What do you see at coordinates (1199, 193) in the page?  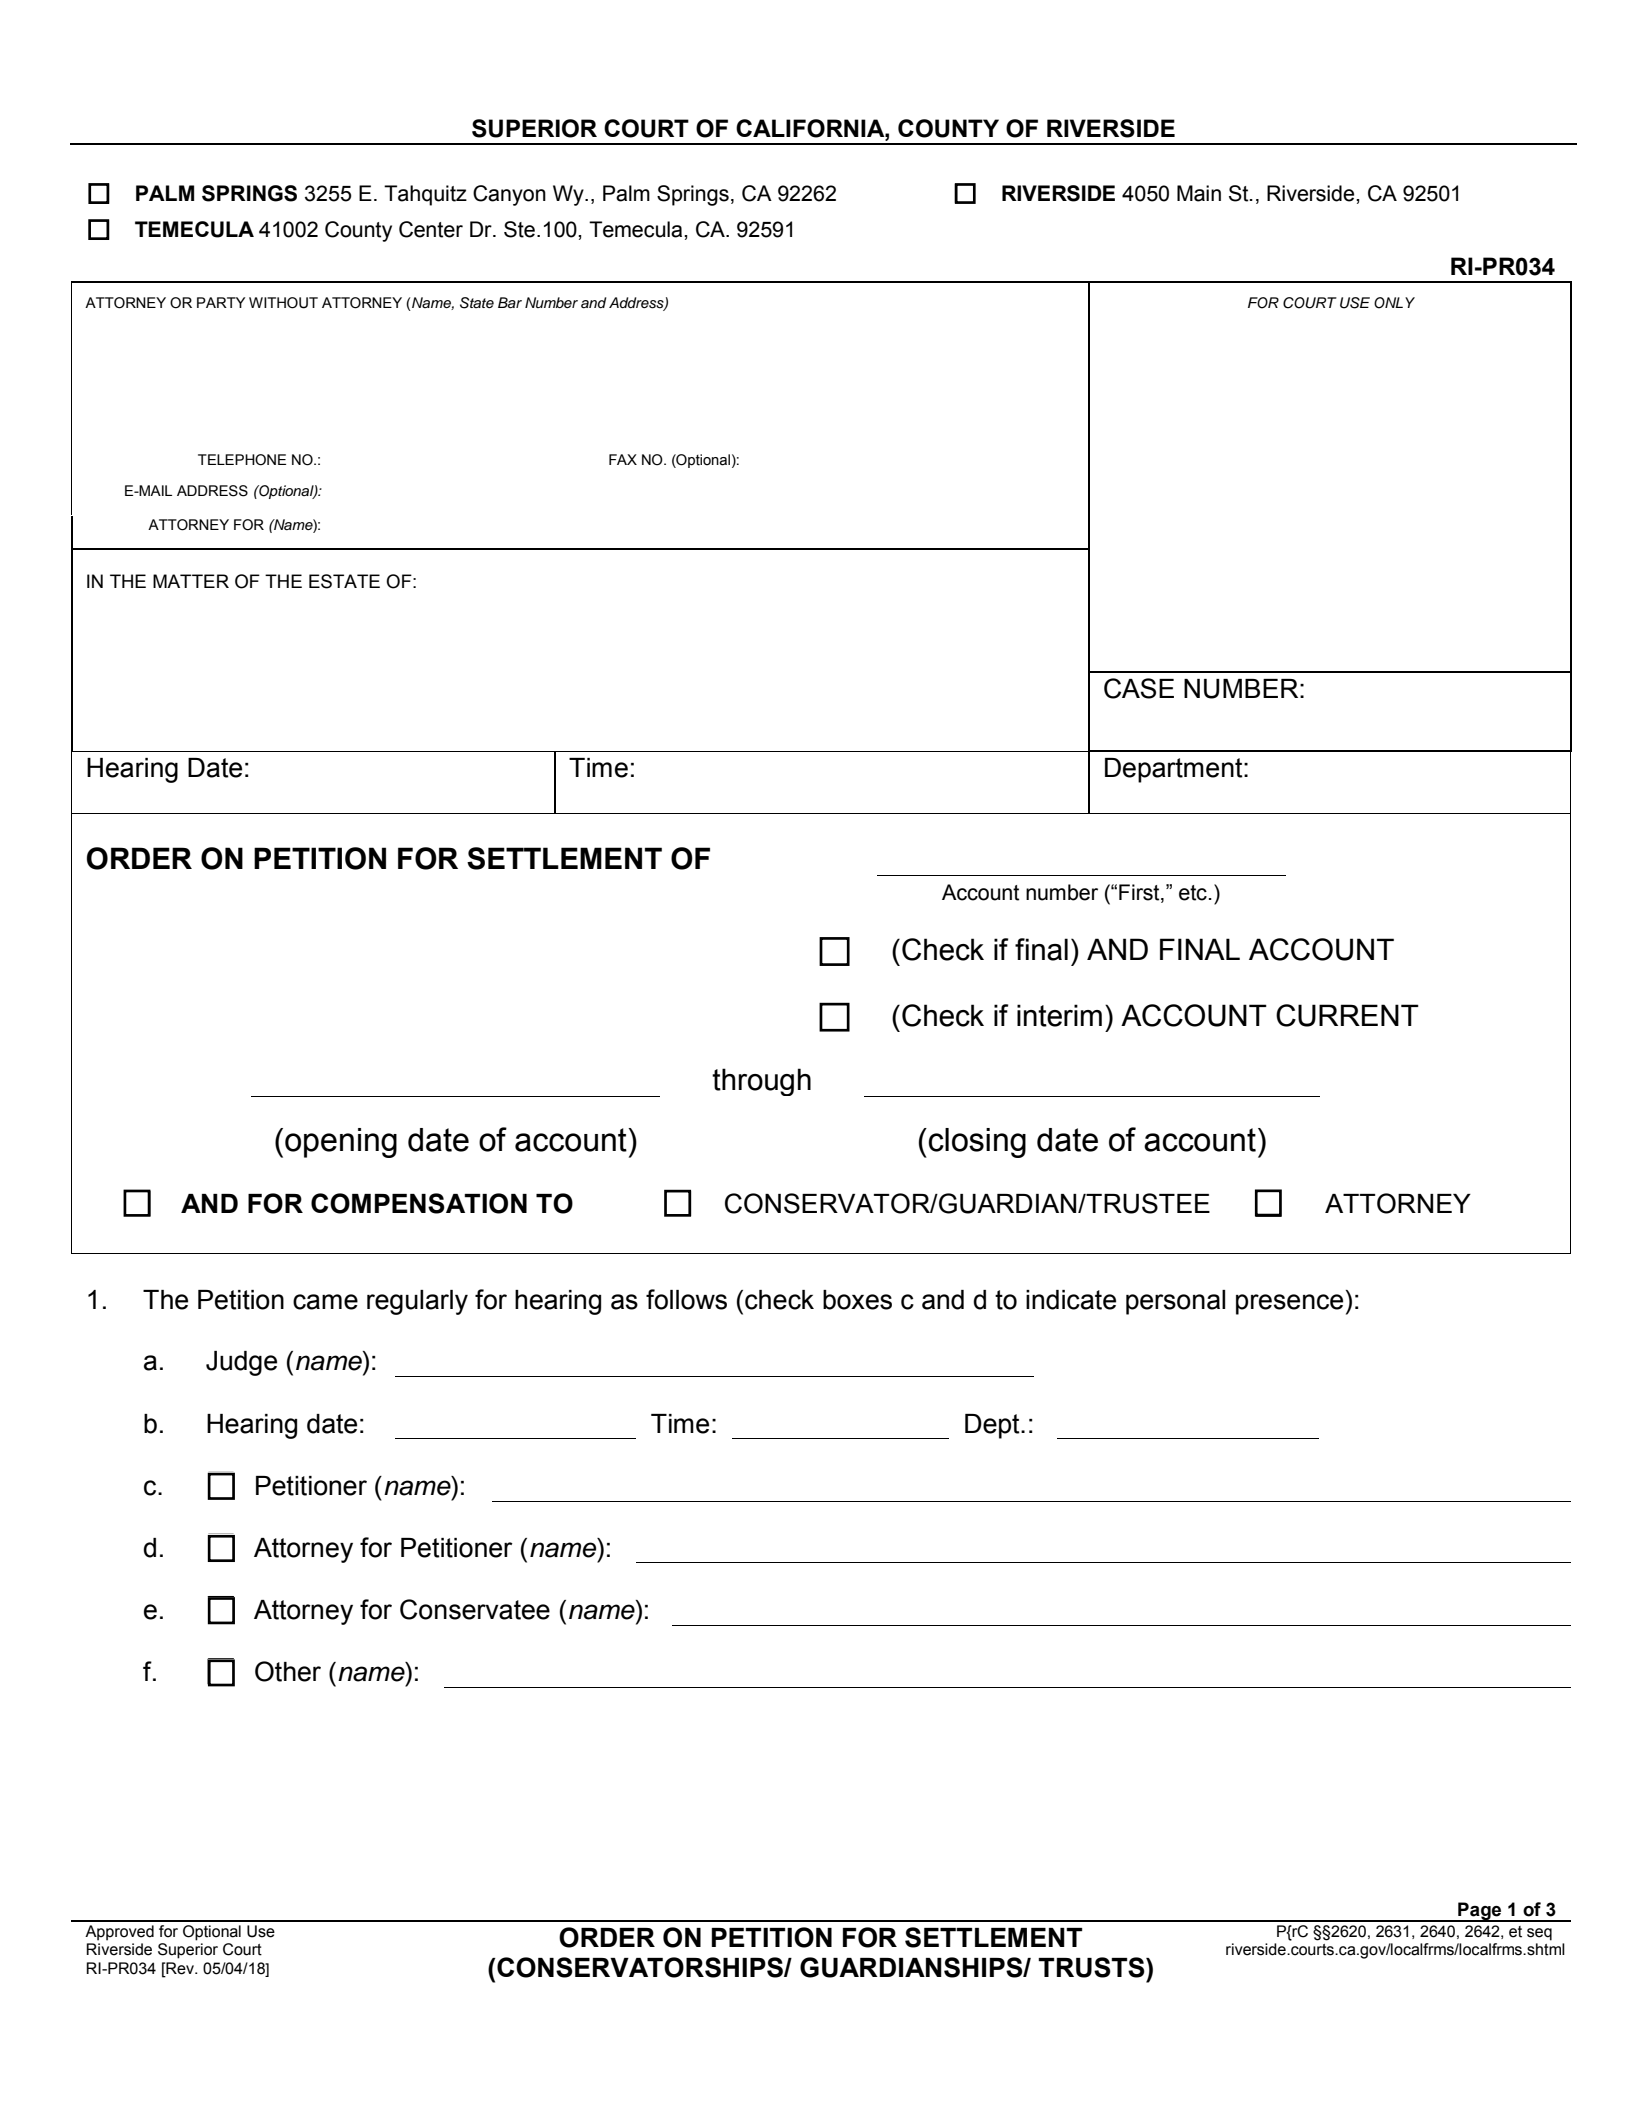 I see `Main` at bounding box center [1199, 193].
